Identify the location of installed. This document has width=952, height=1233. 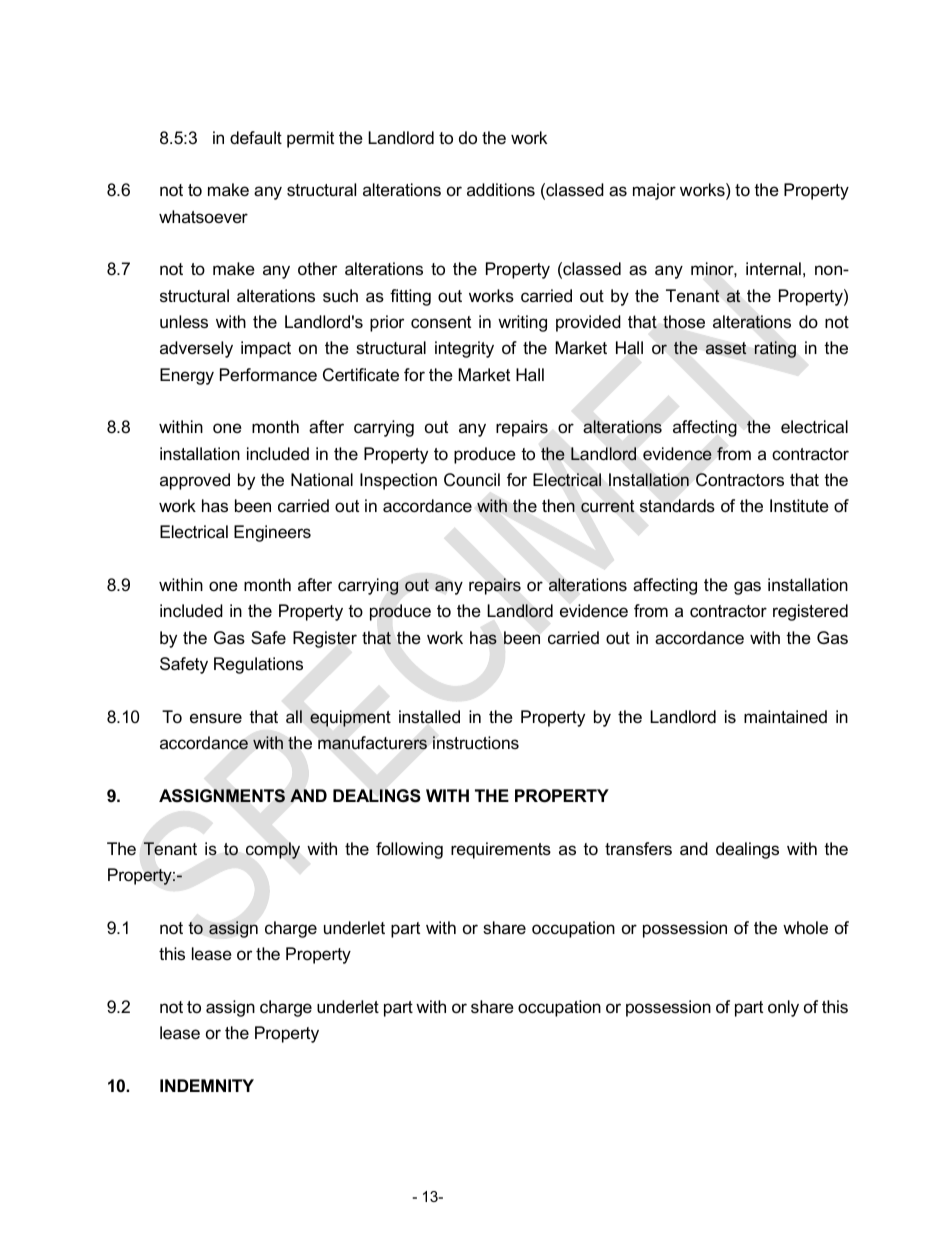
(429, 717).
